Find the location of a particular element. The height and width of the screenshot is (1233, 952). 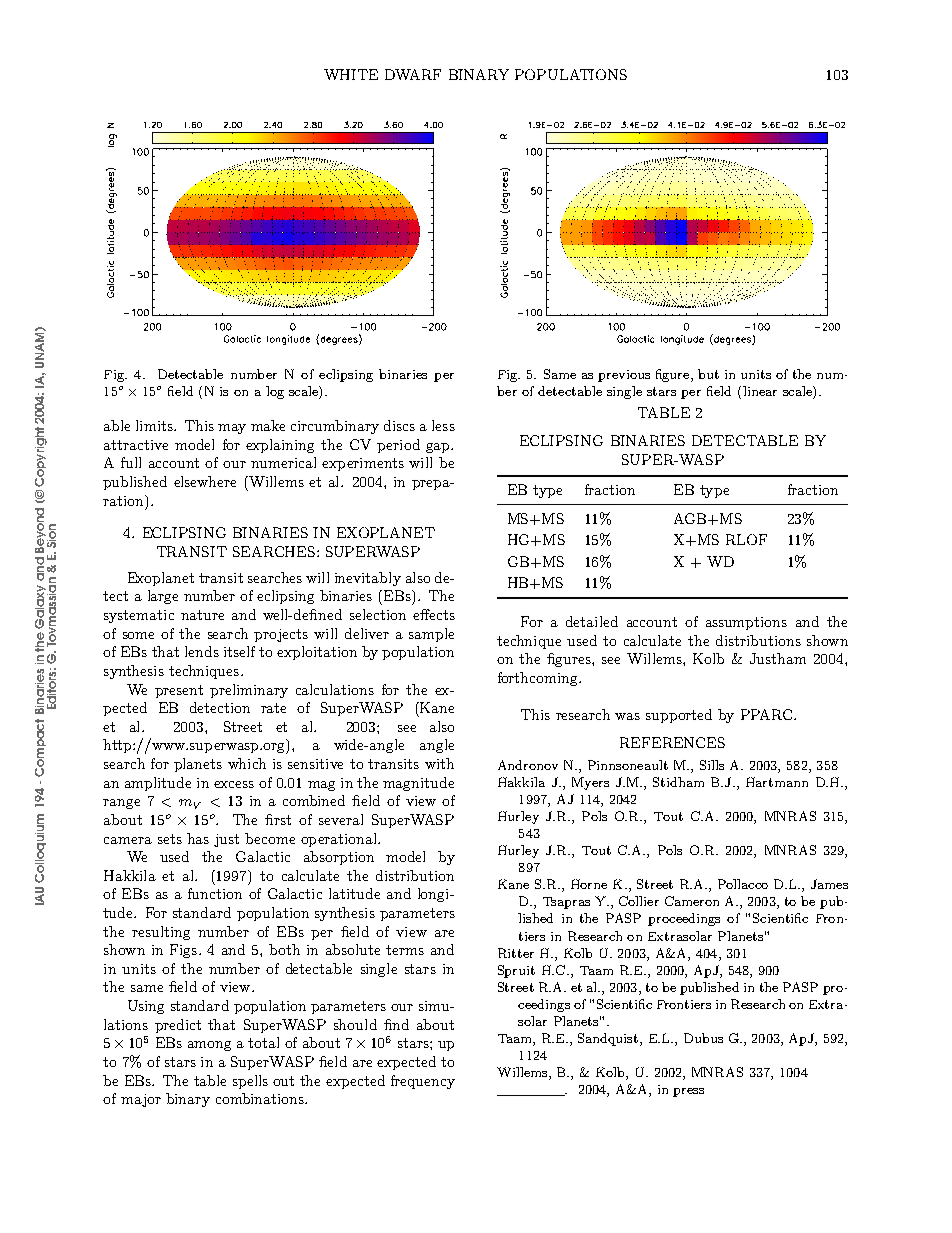

frequency is located at coordinates (423, 1082).
